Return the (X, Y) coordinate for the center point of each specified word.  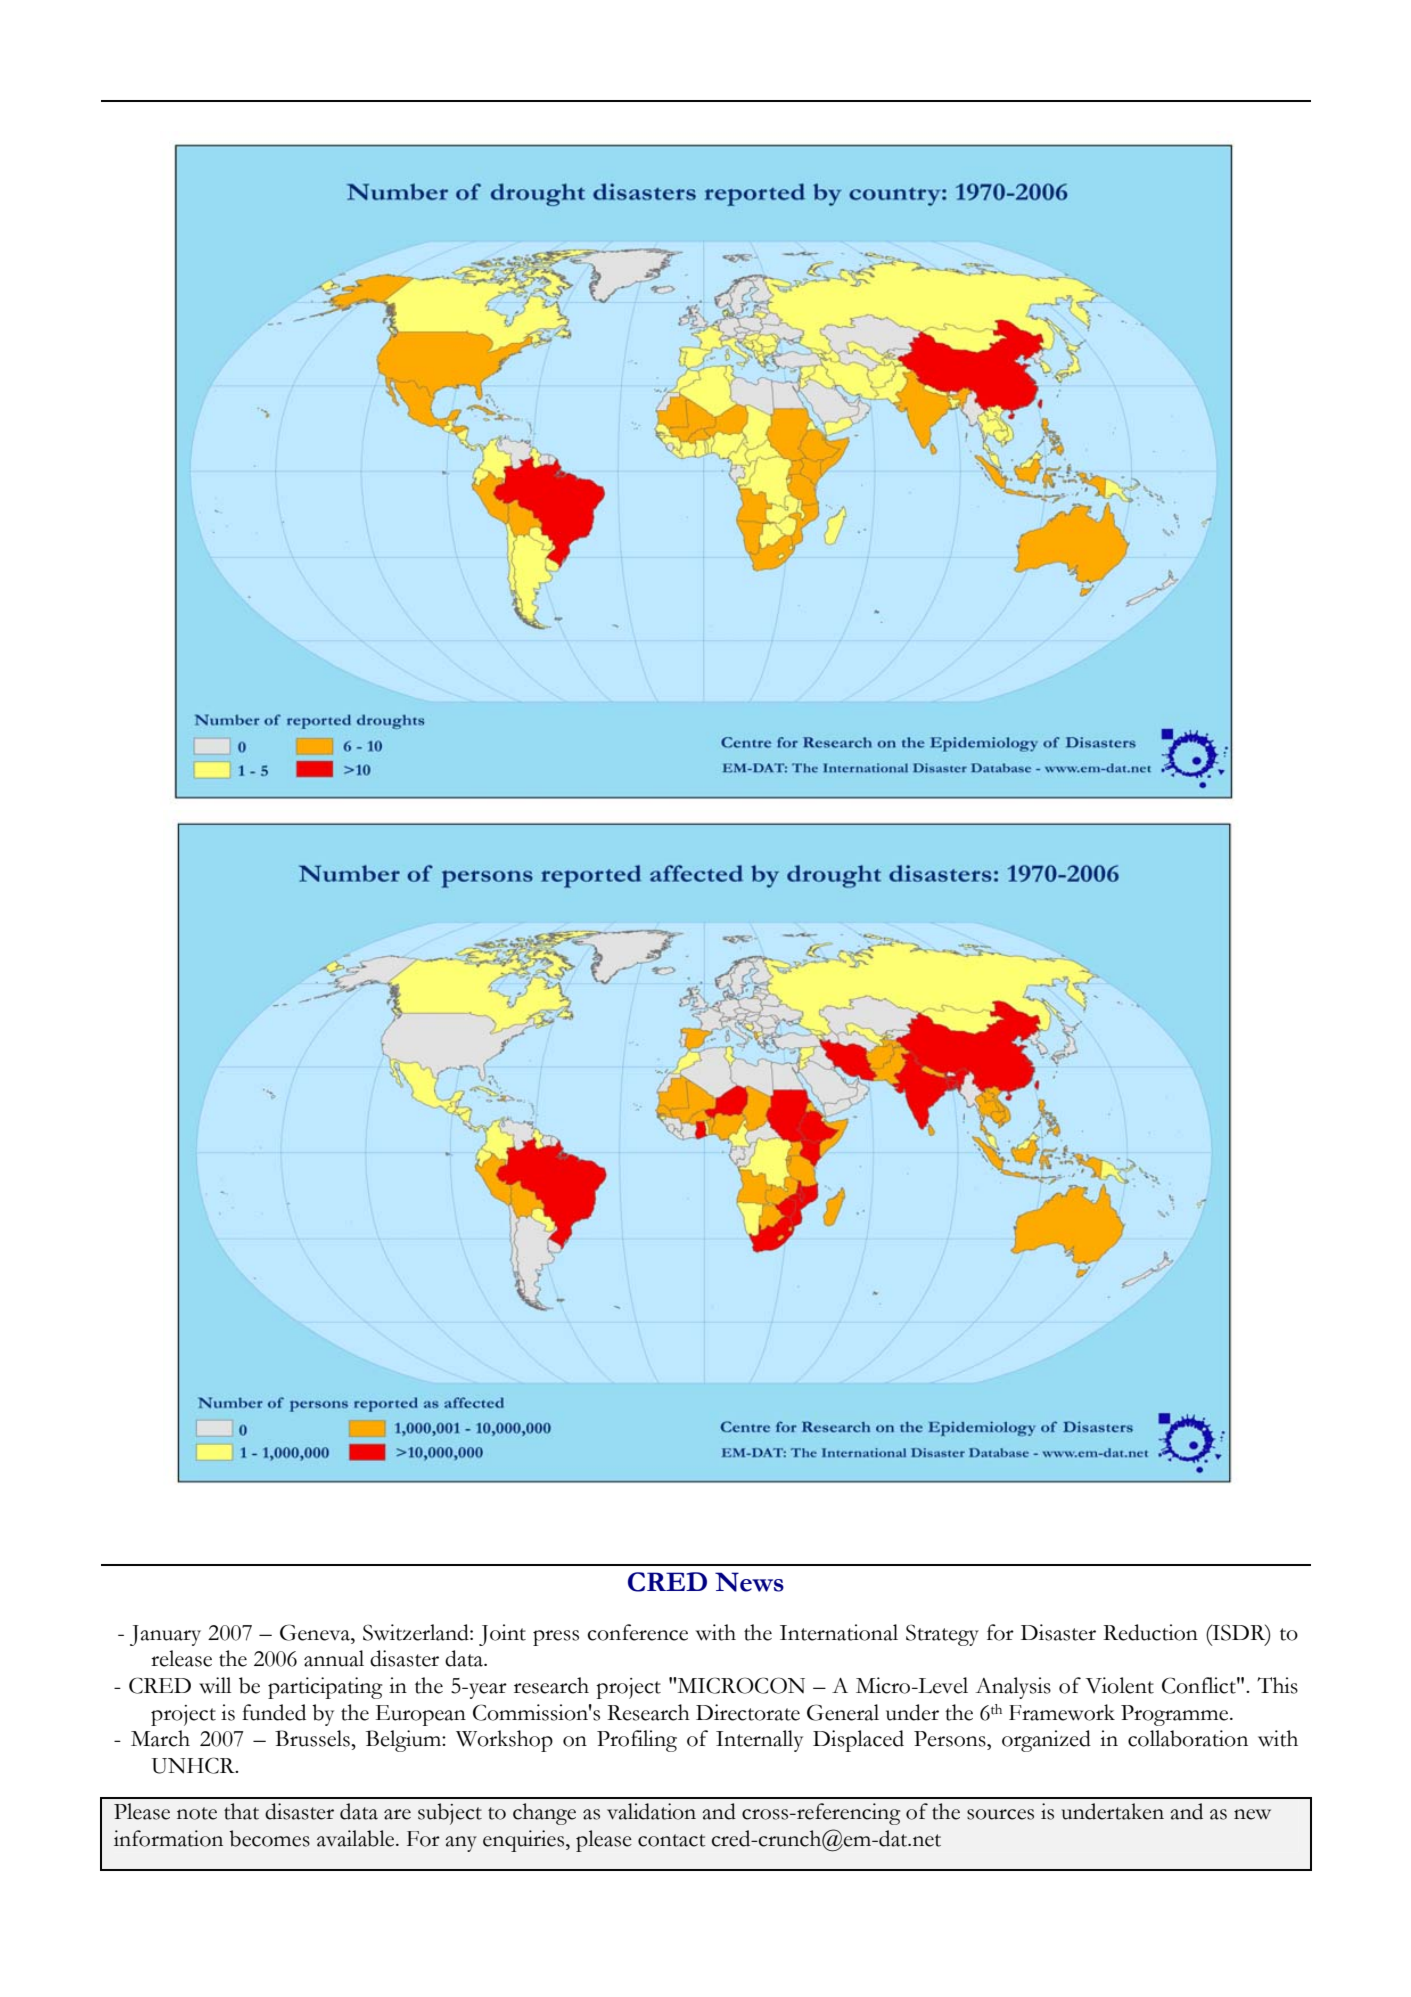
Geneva (316, 1632)
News (749, 1582)
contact (671, 1840)
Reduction (1150, 1632)
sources (1000, 1814)
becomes (269, 1838)
